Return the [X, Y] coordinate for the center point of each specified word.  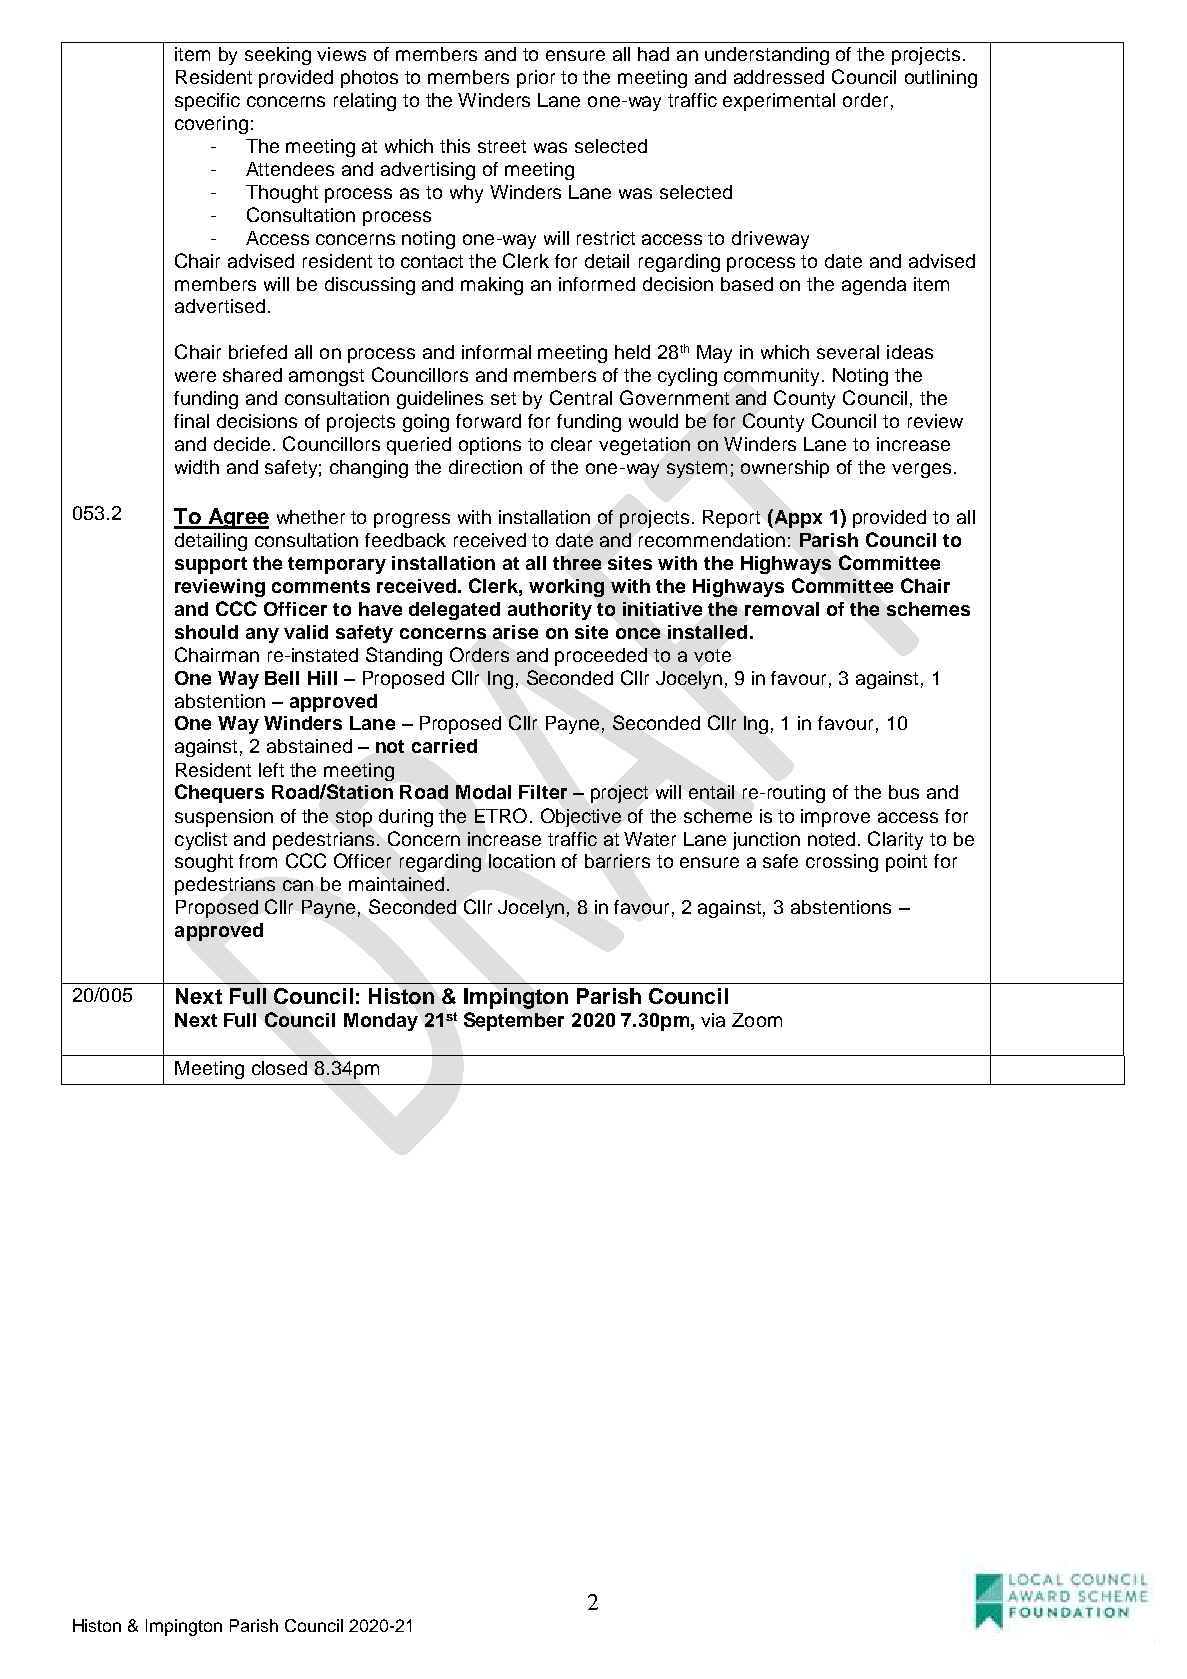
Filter [543, 792]
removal [782, 609]
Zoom [757, 1020]
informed [597, 284]
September [514, 1021]
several [848, 352]
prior [536, 79]
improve [835, 818]
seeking [278, 56]
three [577, 563]
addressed [779, 77]
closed [279, 1068]
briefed [258, 352]
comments [321, 586]
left [271, 770]
